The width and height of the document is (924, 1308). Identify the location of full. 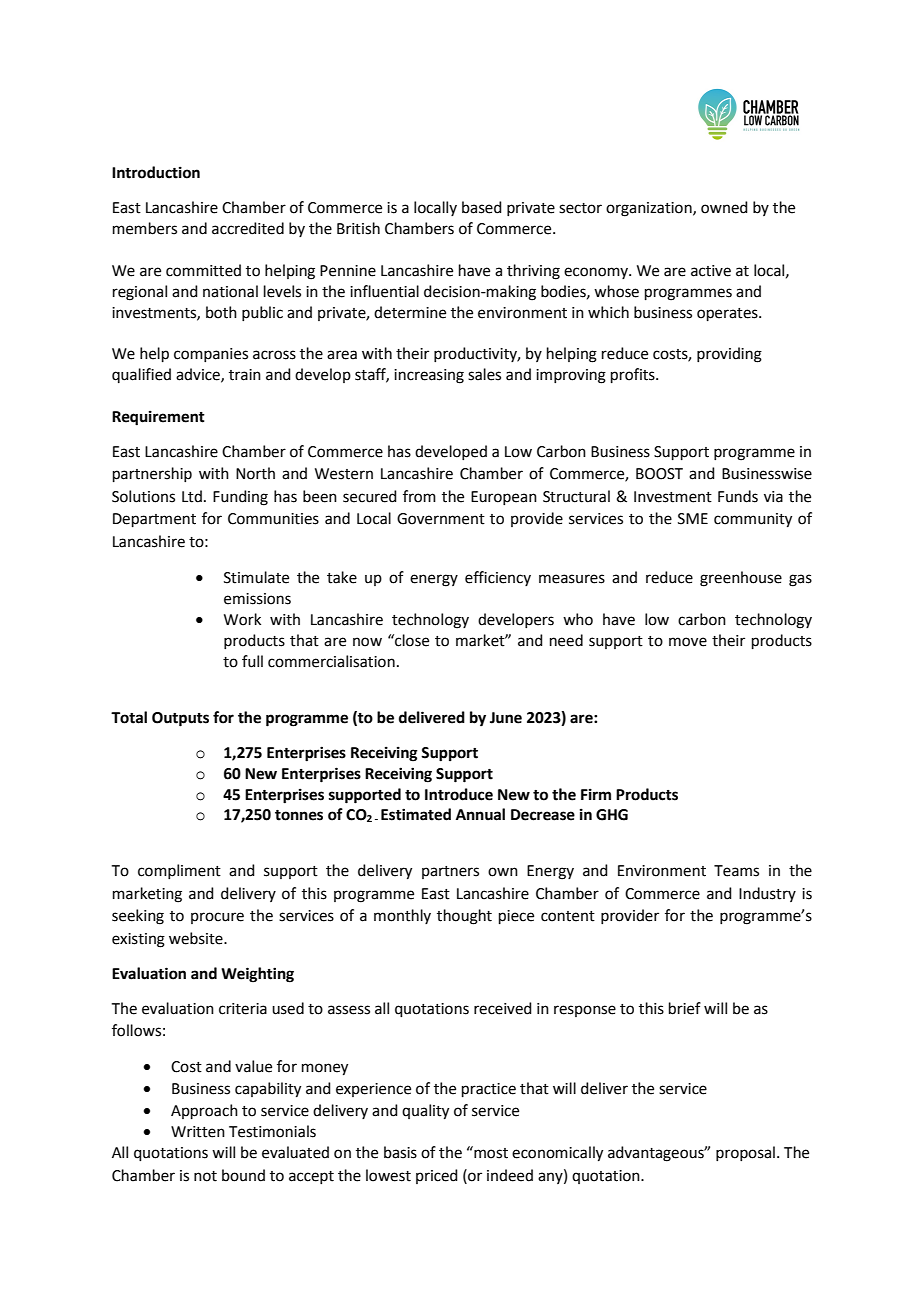
(252, 661).
